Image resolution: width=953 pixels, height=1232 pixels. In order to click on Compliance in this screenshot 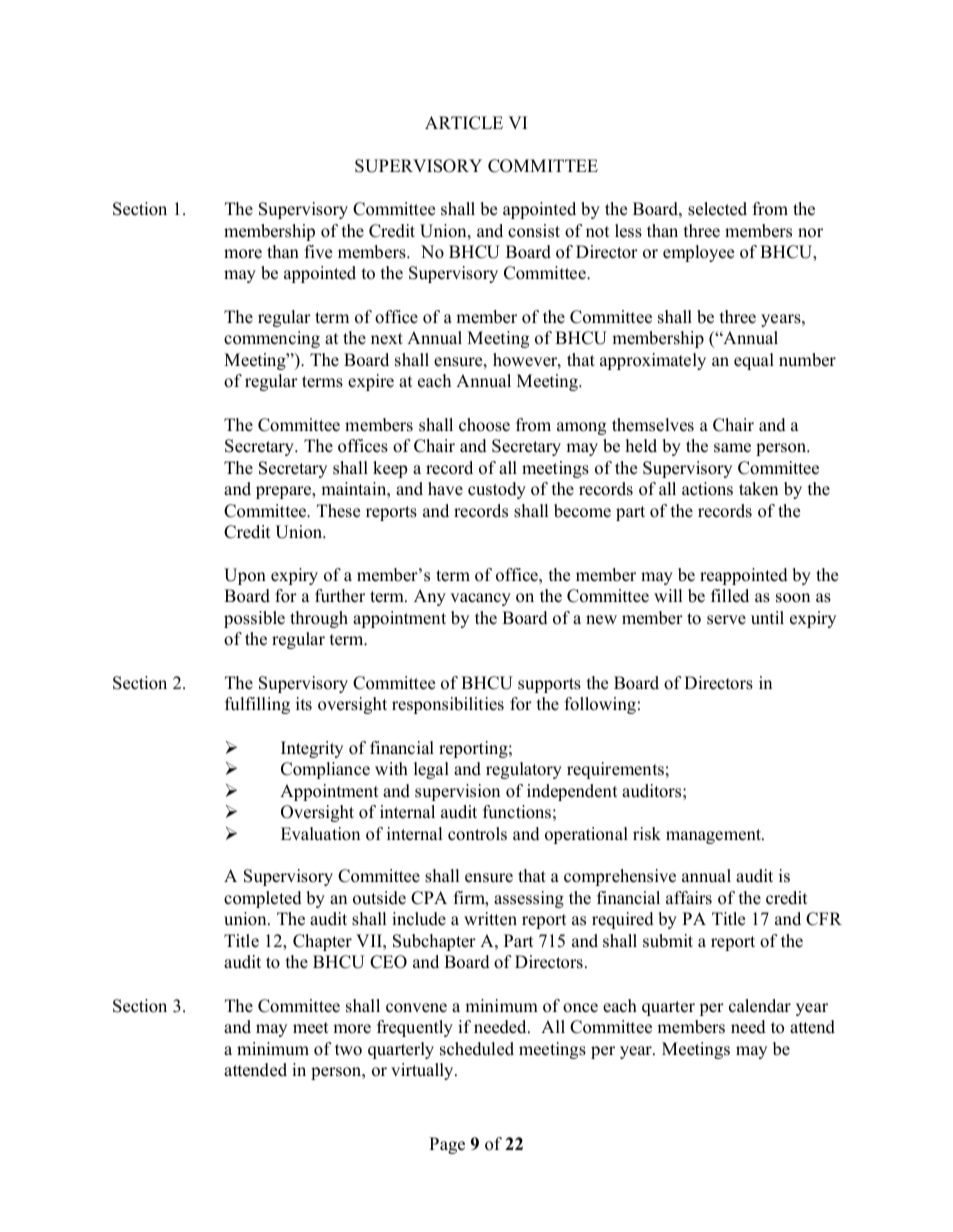, I will do `click(325, 770)`.
